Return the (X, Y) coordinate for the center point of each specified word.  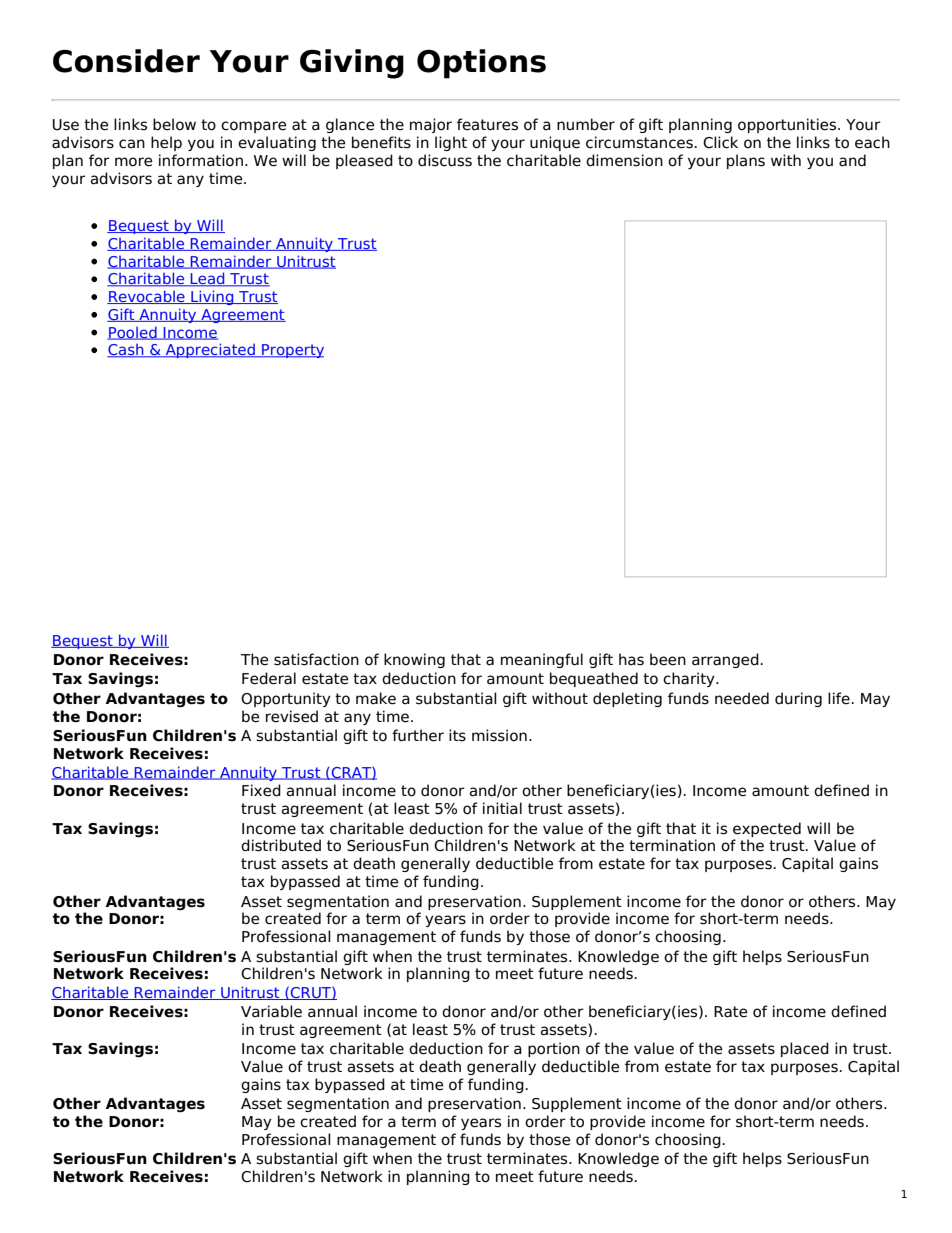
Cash (126, 350)
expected (767, 829)
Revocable (147, 297)
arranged (726, 660)
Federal (269, 678)
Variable (271, 1011)
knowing (414, 660)
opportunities (788, 125)
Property (292, 351)
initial (502, 808)
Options (481, 64)
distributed (281, 845)
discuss (445, 160)
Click (720, 142)
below (174, 124)
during (798, 699)
